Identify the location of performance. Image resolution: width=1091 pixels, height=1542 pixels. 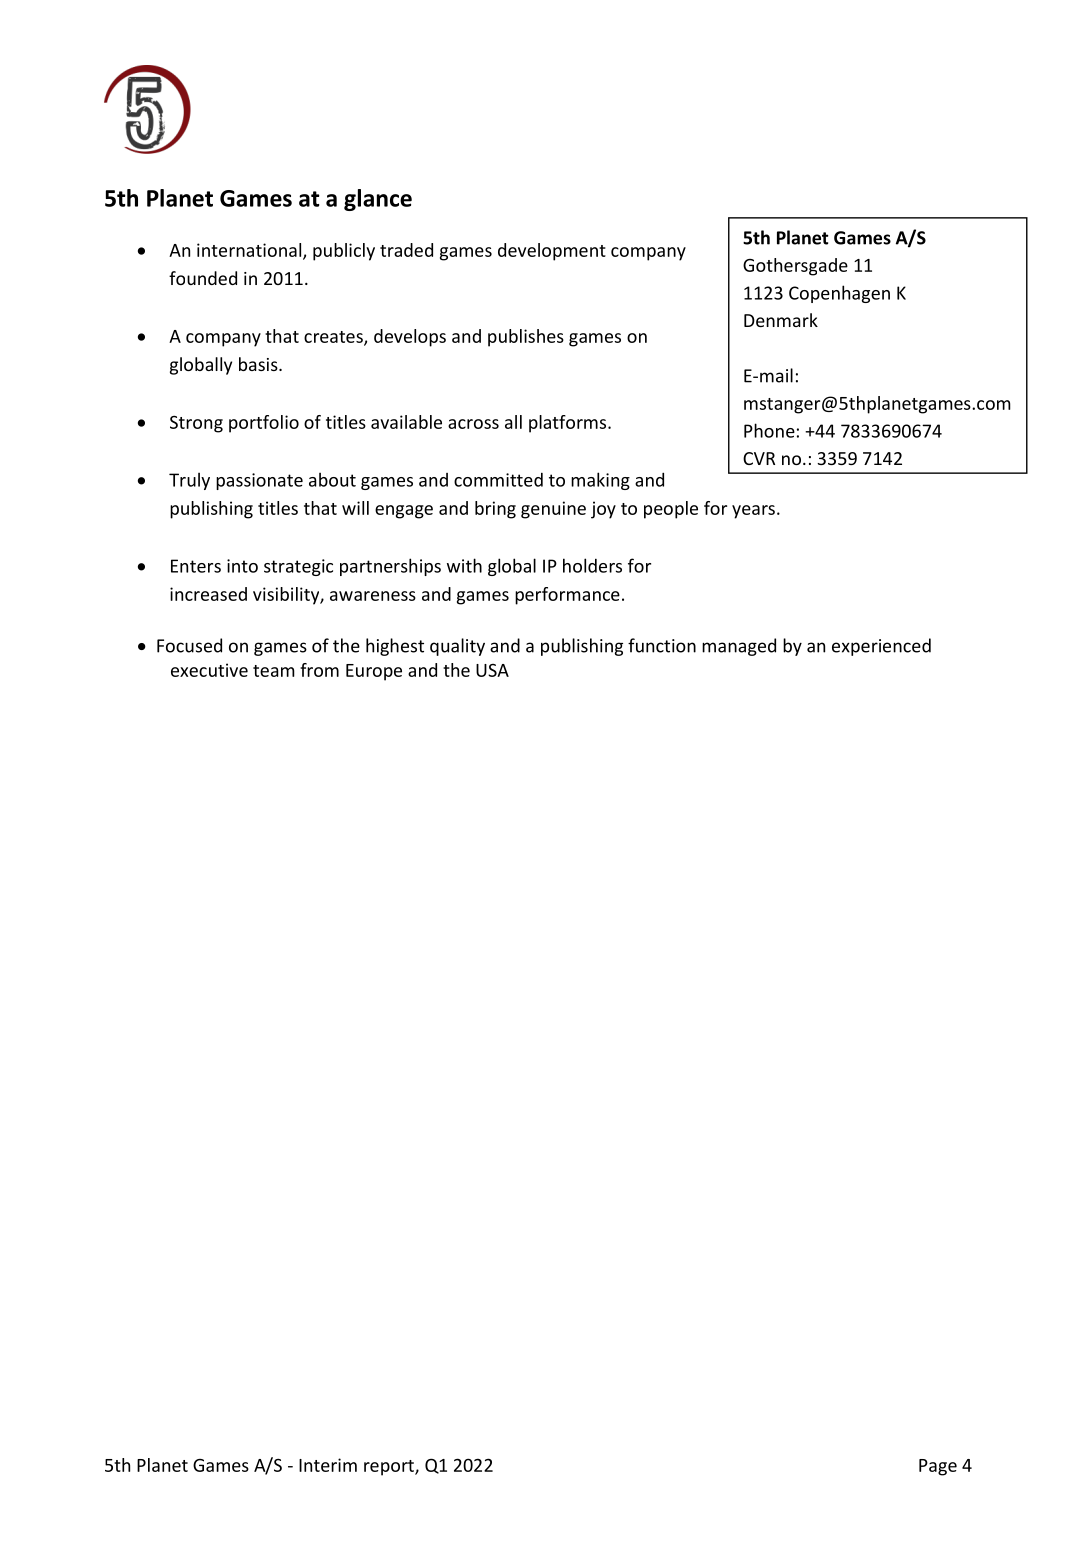
(567, 596).
